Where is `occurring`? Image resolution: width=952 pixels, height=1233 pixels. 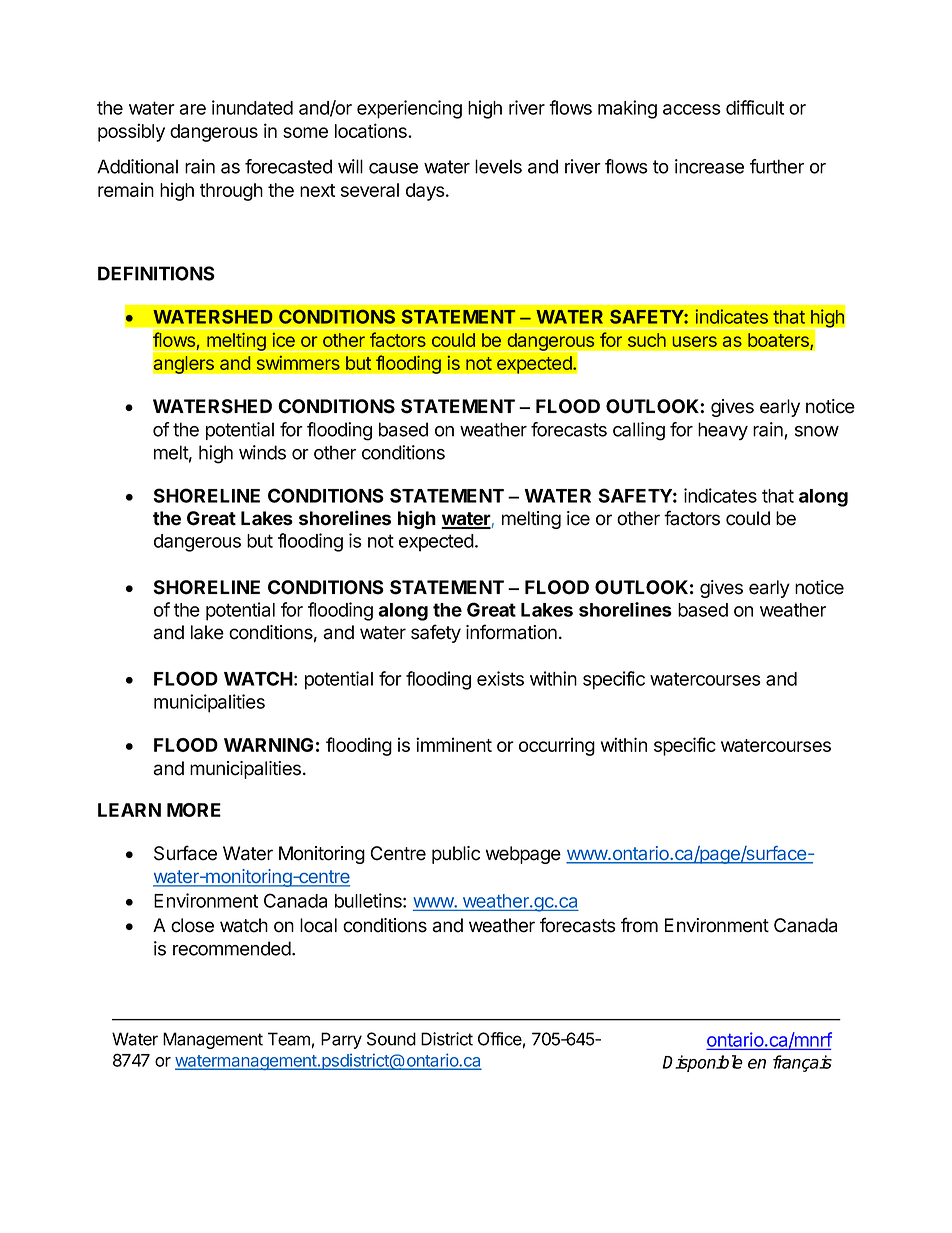
occurring is located at coordinates (557, 746).
